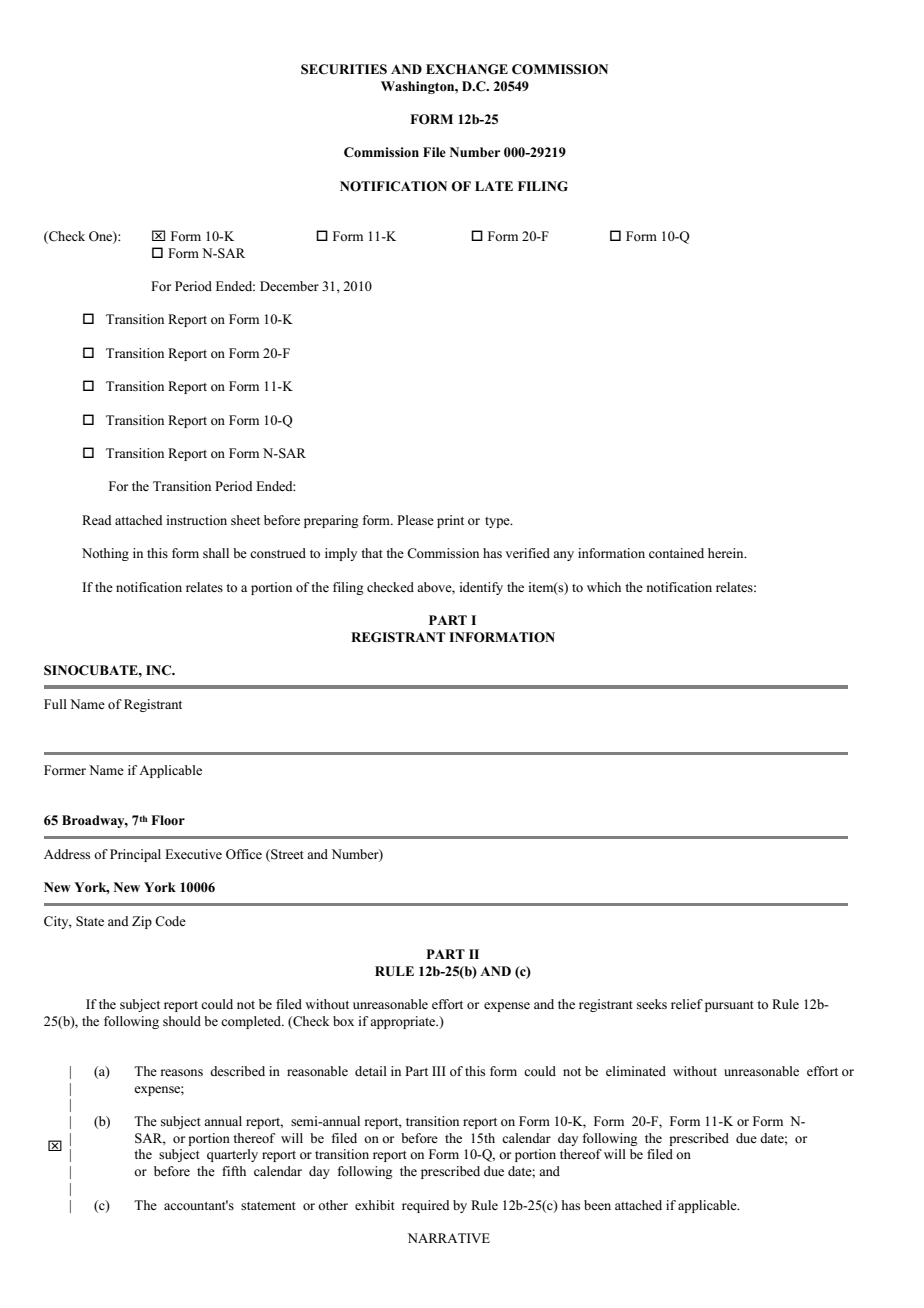  What do you see at coordinates (676, 553) in the page?
I see `contained` at bounding box center [676, 553].
